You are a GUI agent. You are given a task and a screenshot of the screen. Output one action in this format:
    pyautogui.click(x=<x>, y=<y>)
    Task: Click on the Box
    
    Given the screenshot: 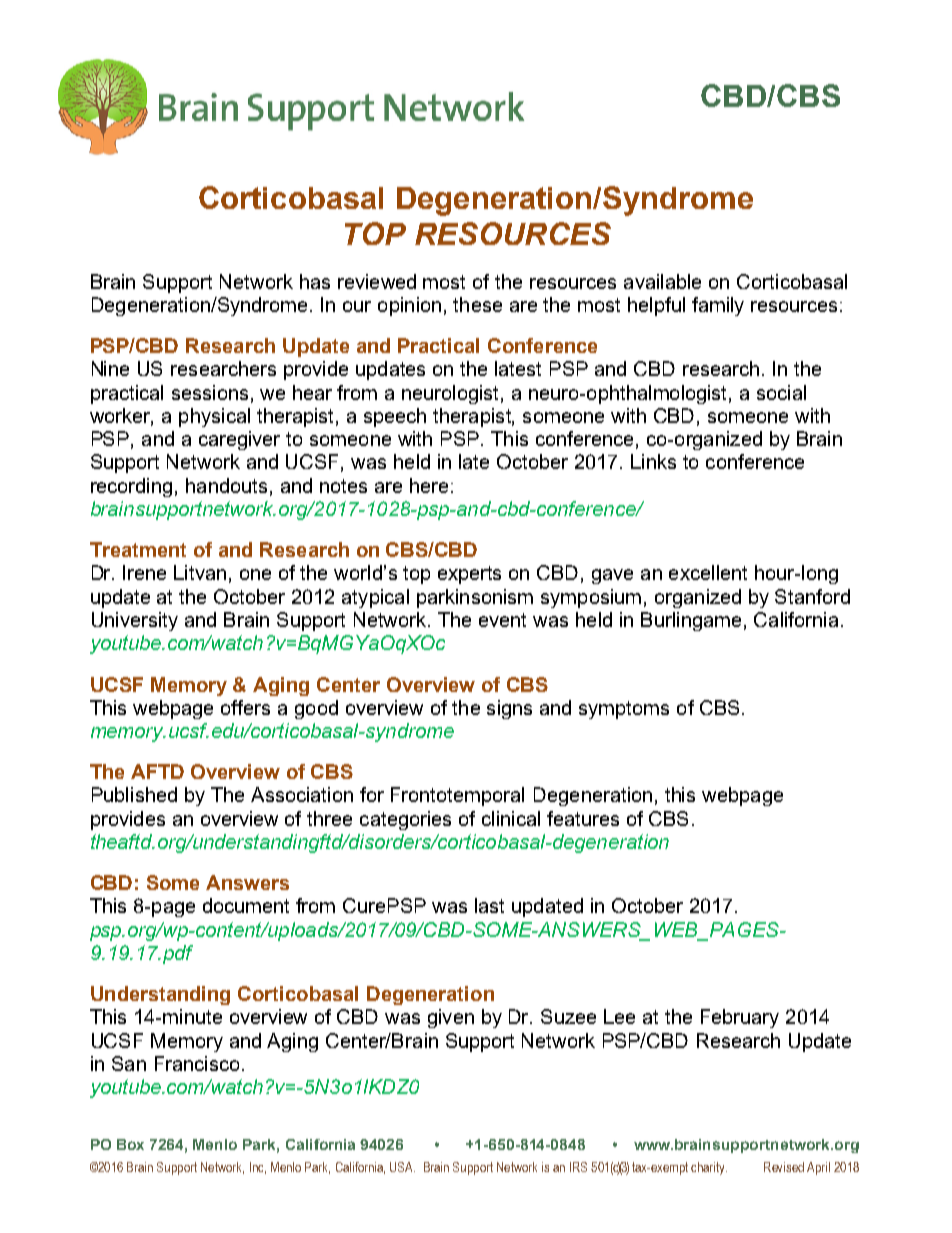 What is the action you would take?
    pyautogui.click(x=130, y=1144)
